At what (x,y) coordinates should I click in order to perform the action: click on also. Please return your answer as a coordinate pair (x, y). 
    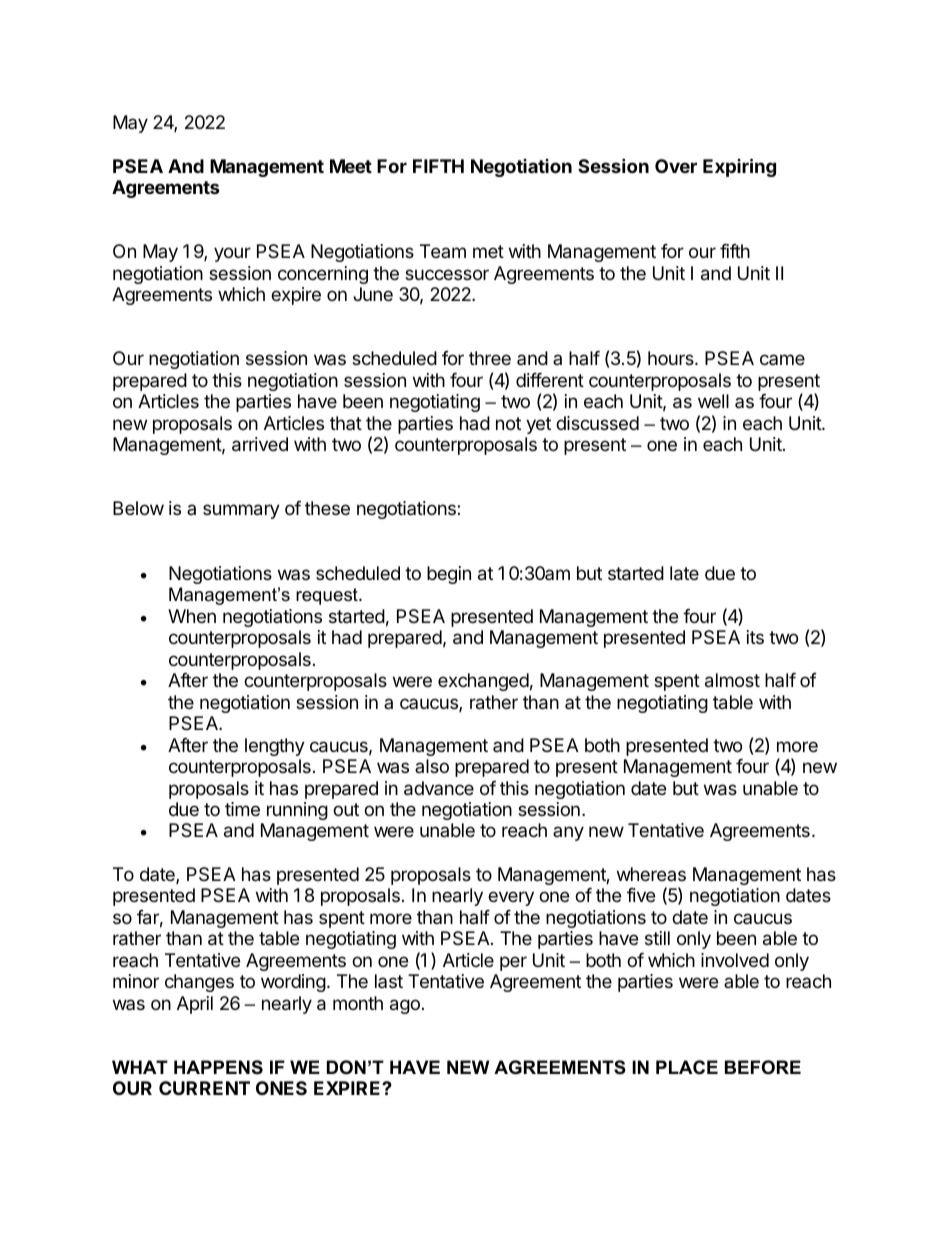
    Looking at the image, I should click on (432, 766).
